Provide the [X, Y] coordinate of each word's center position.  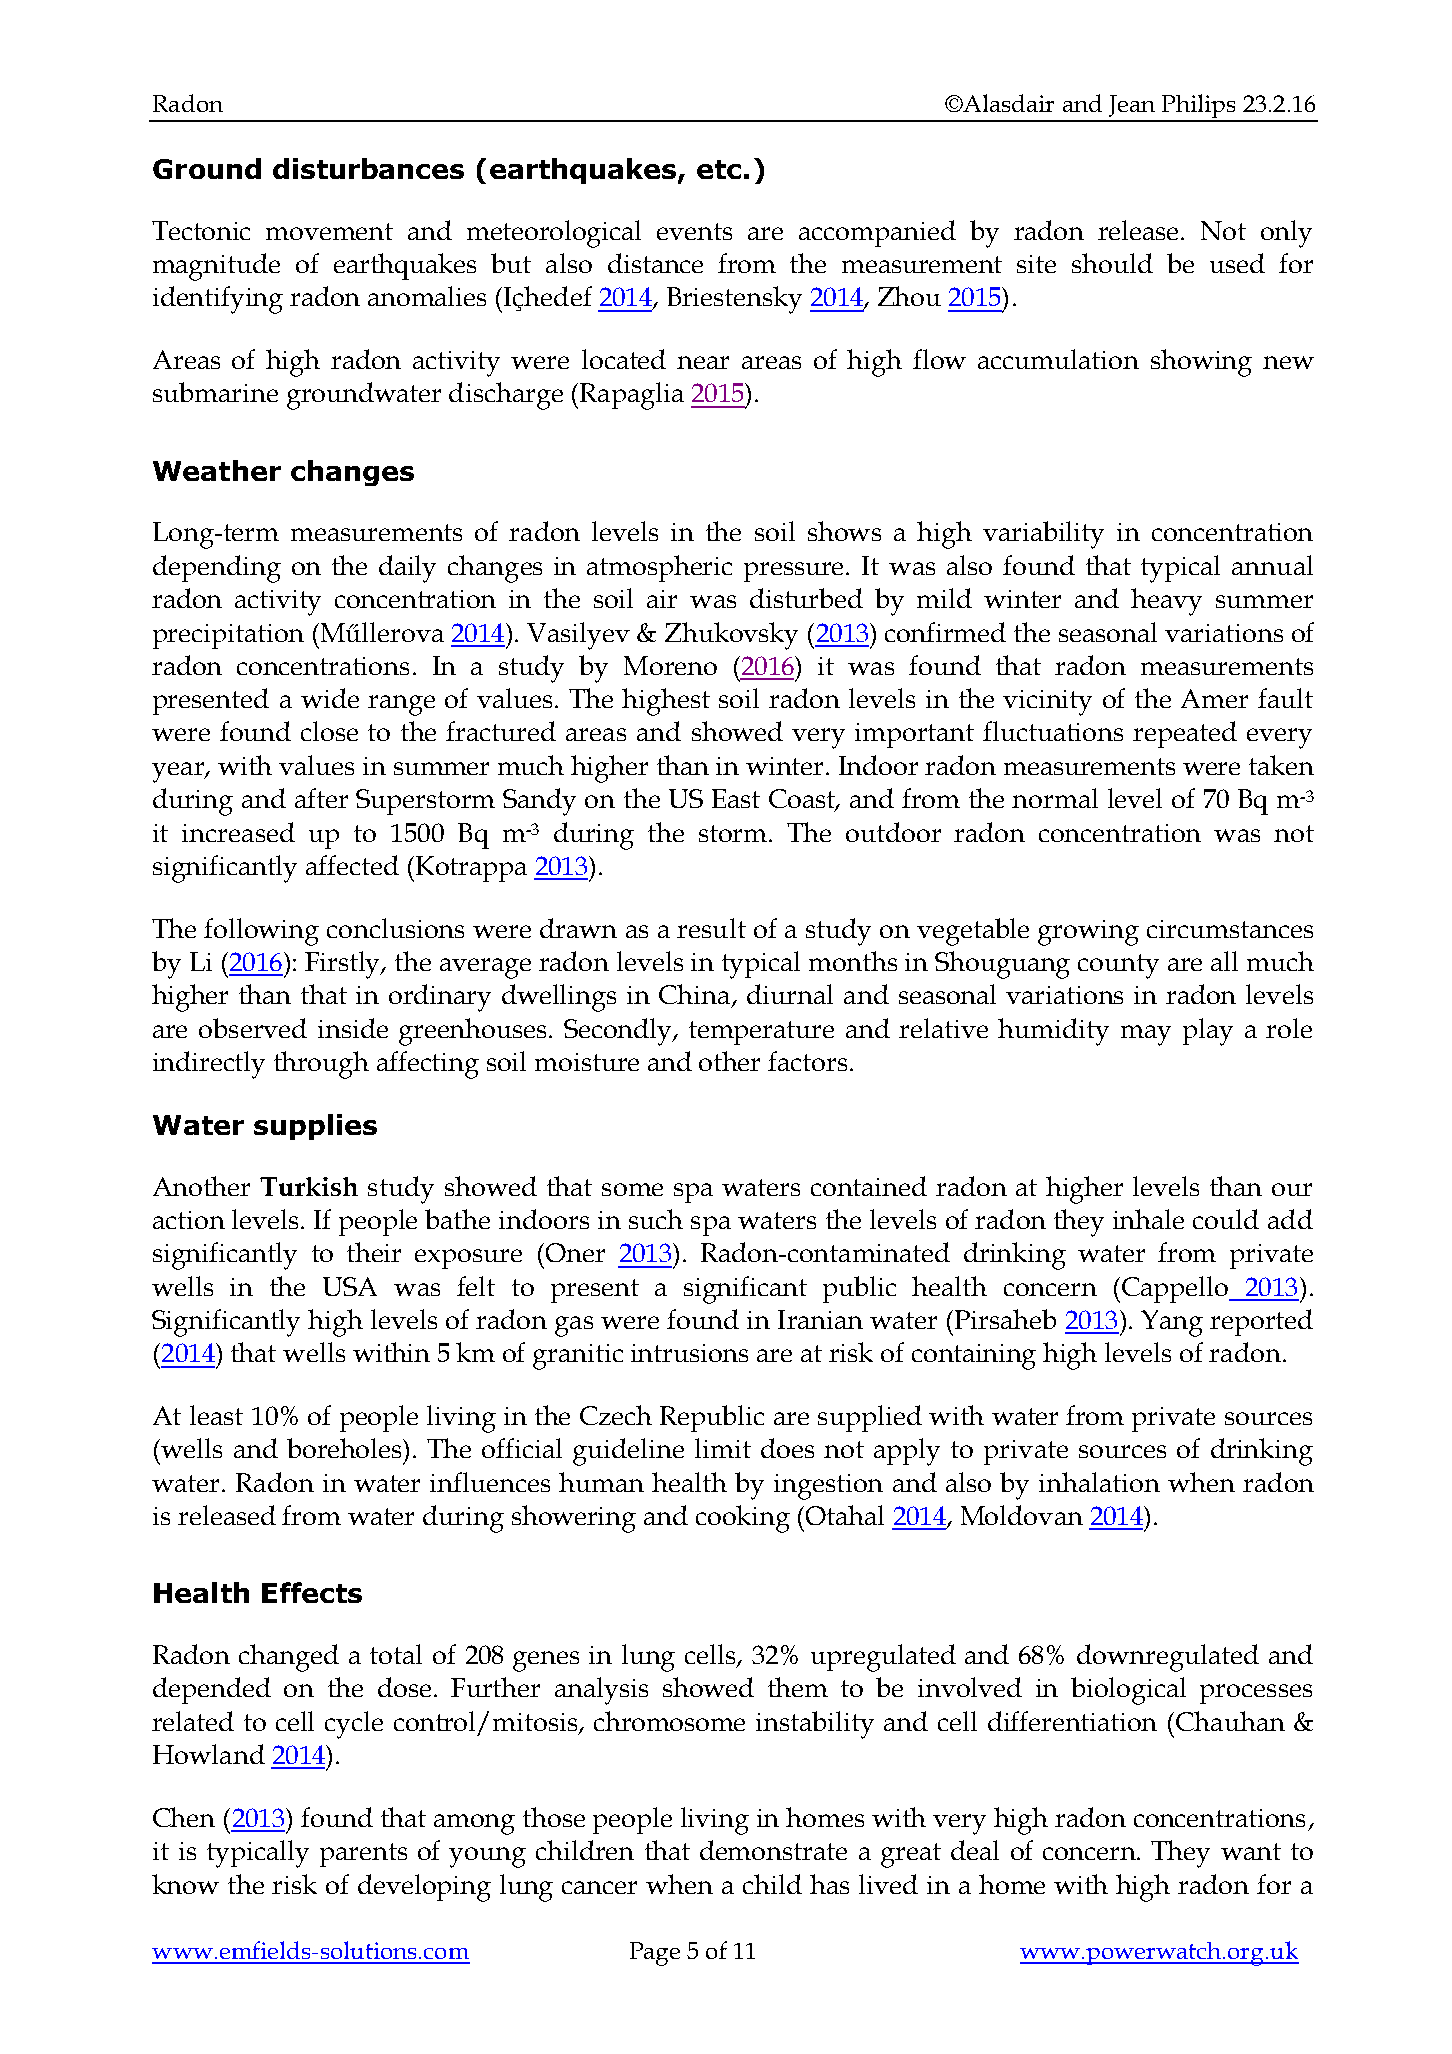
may [1146, 1035]
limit [723, 1448]
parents [363, 1855]
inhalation [1099, 1482]
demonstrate [773, 1850]
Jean [1132, 106]
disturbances [368, 168]
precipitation [228, 636]
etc [719, 169]
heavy [1166, 602]
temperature [761, 1033]
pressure [795, 572]
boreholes [346, 1448]
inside [353, 1028]
